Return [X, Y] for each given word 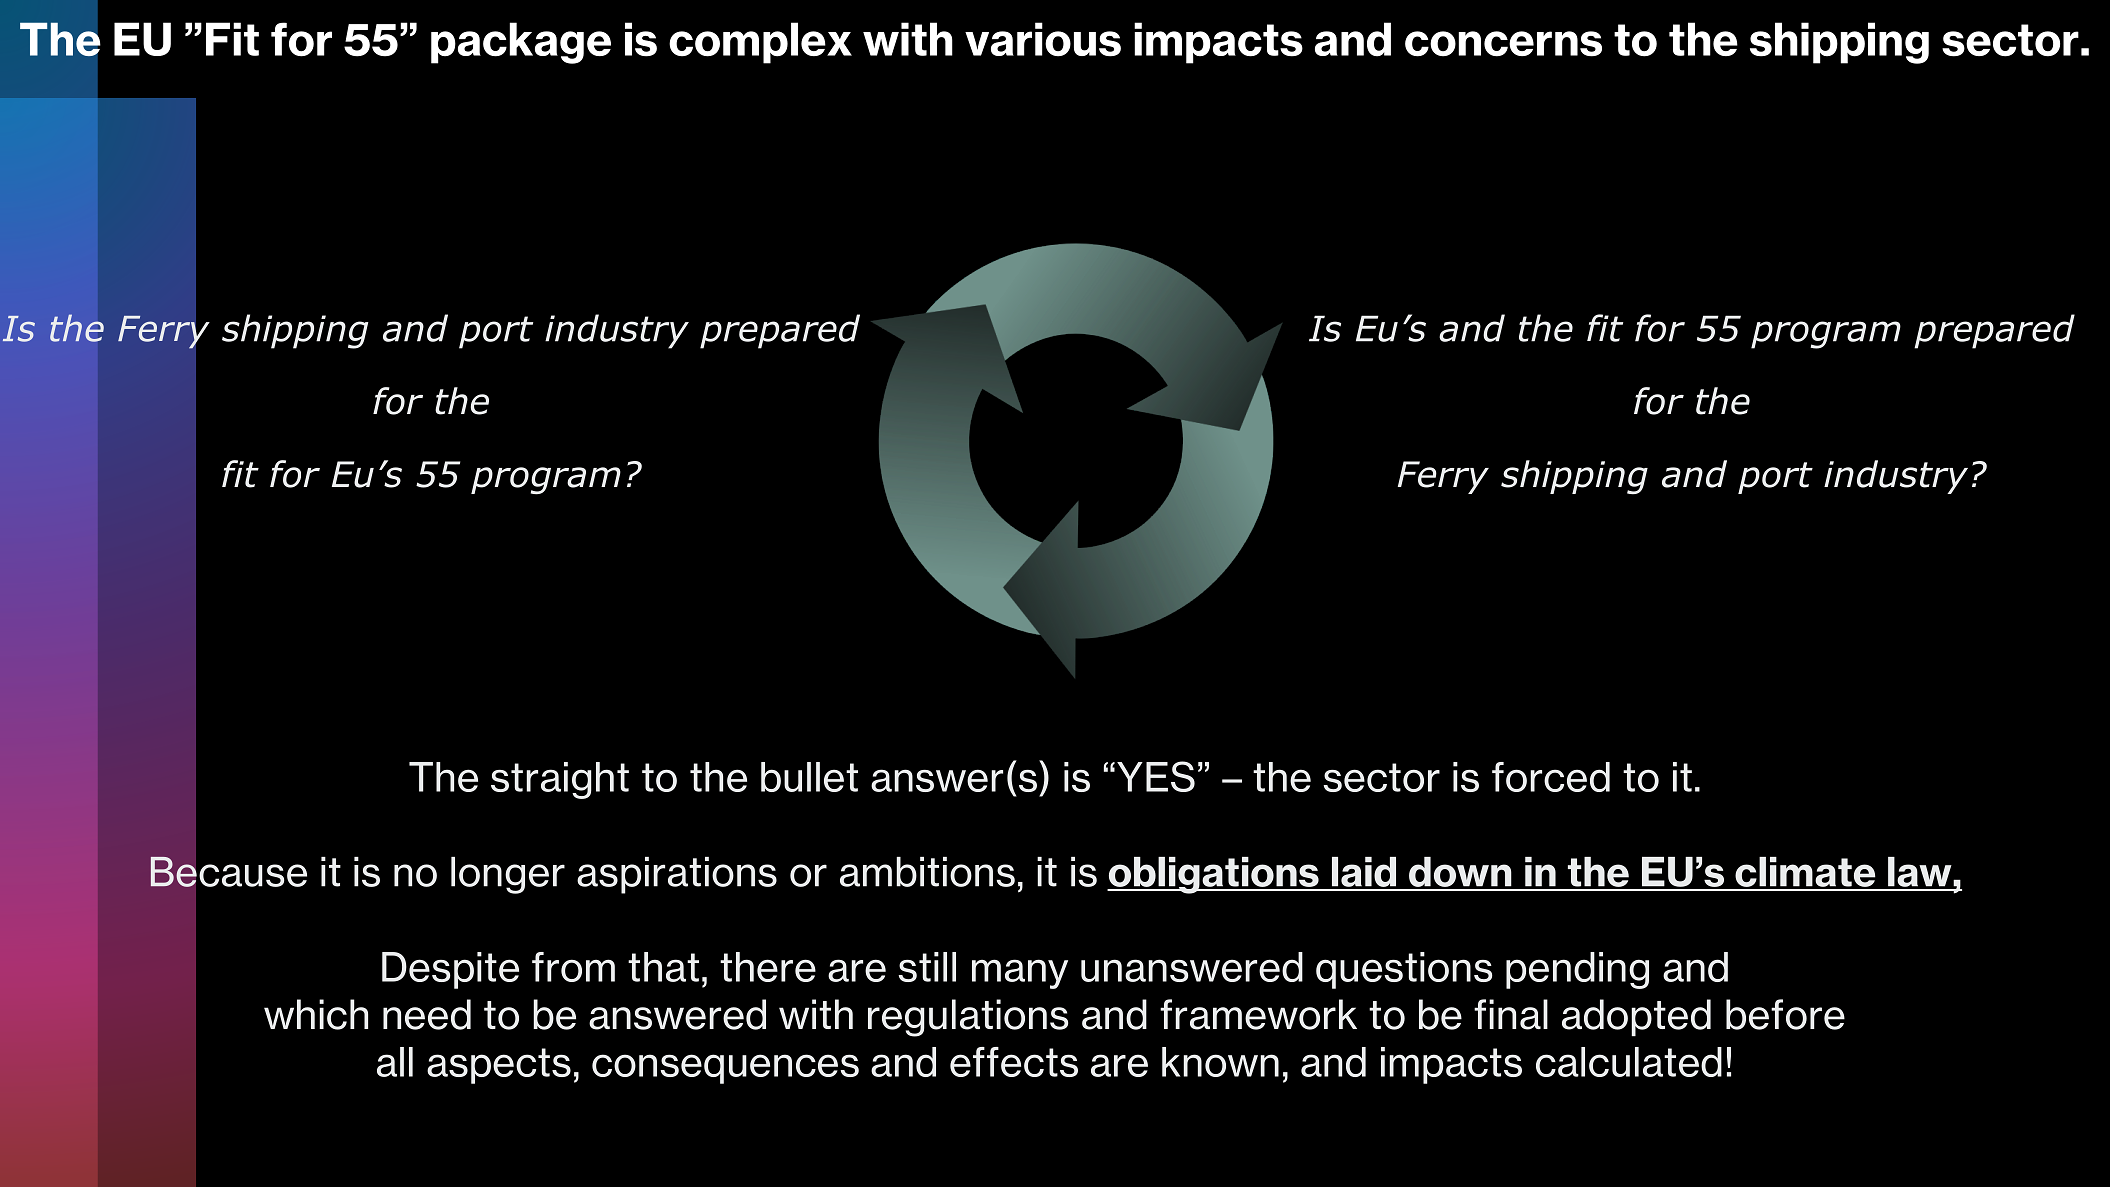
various [1043, 39]
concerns [1503, 44]
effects [1014, 1062]
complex [760, 43]
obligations [1214, 875]
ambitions [927, 872]
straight [560, 780]
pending [1577, 970]
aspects [499, 1066]
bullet [809, 777]
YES [1156, 776]
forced [1551, 777]
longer [508, 875]
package [521, 43]
